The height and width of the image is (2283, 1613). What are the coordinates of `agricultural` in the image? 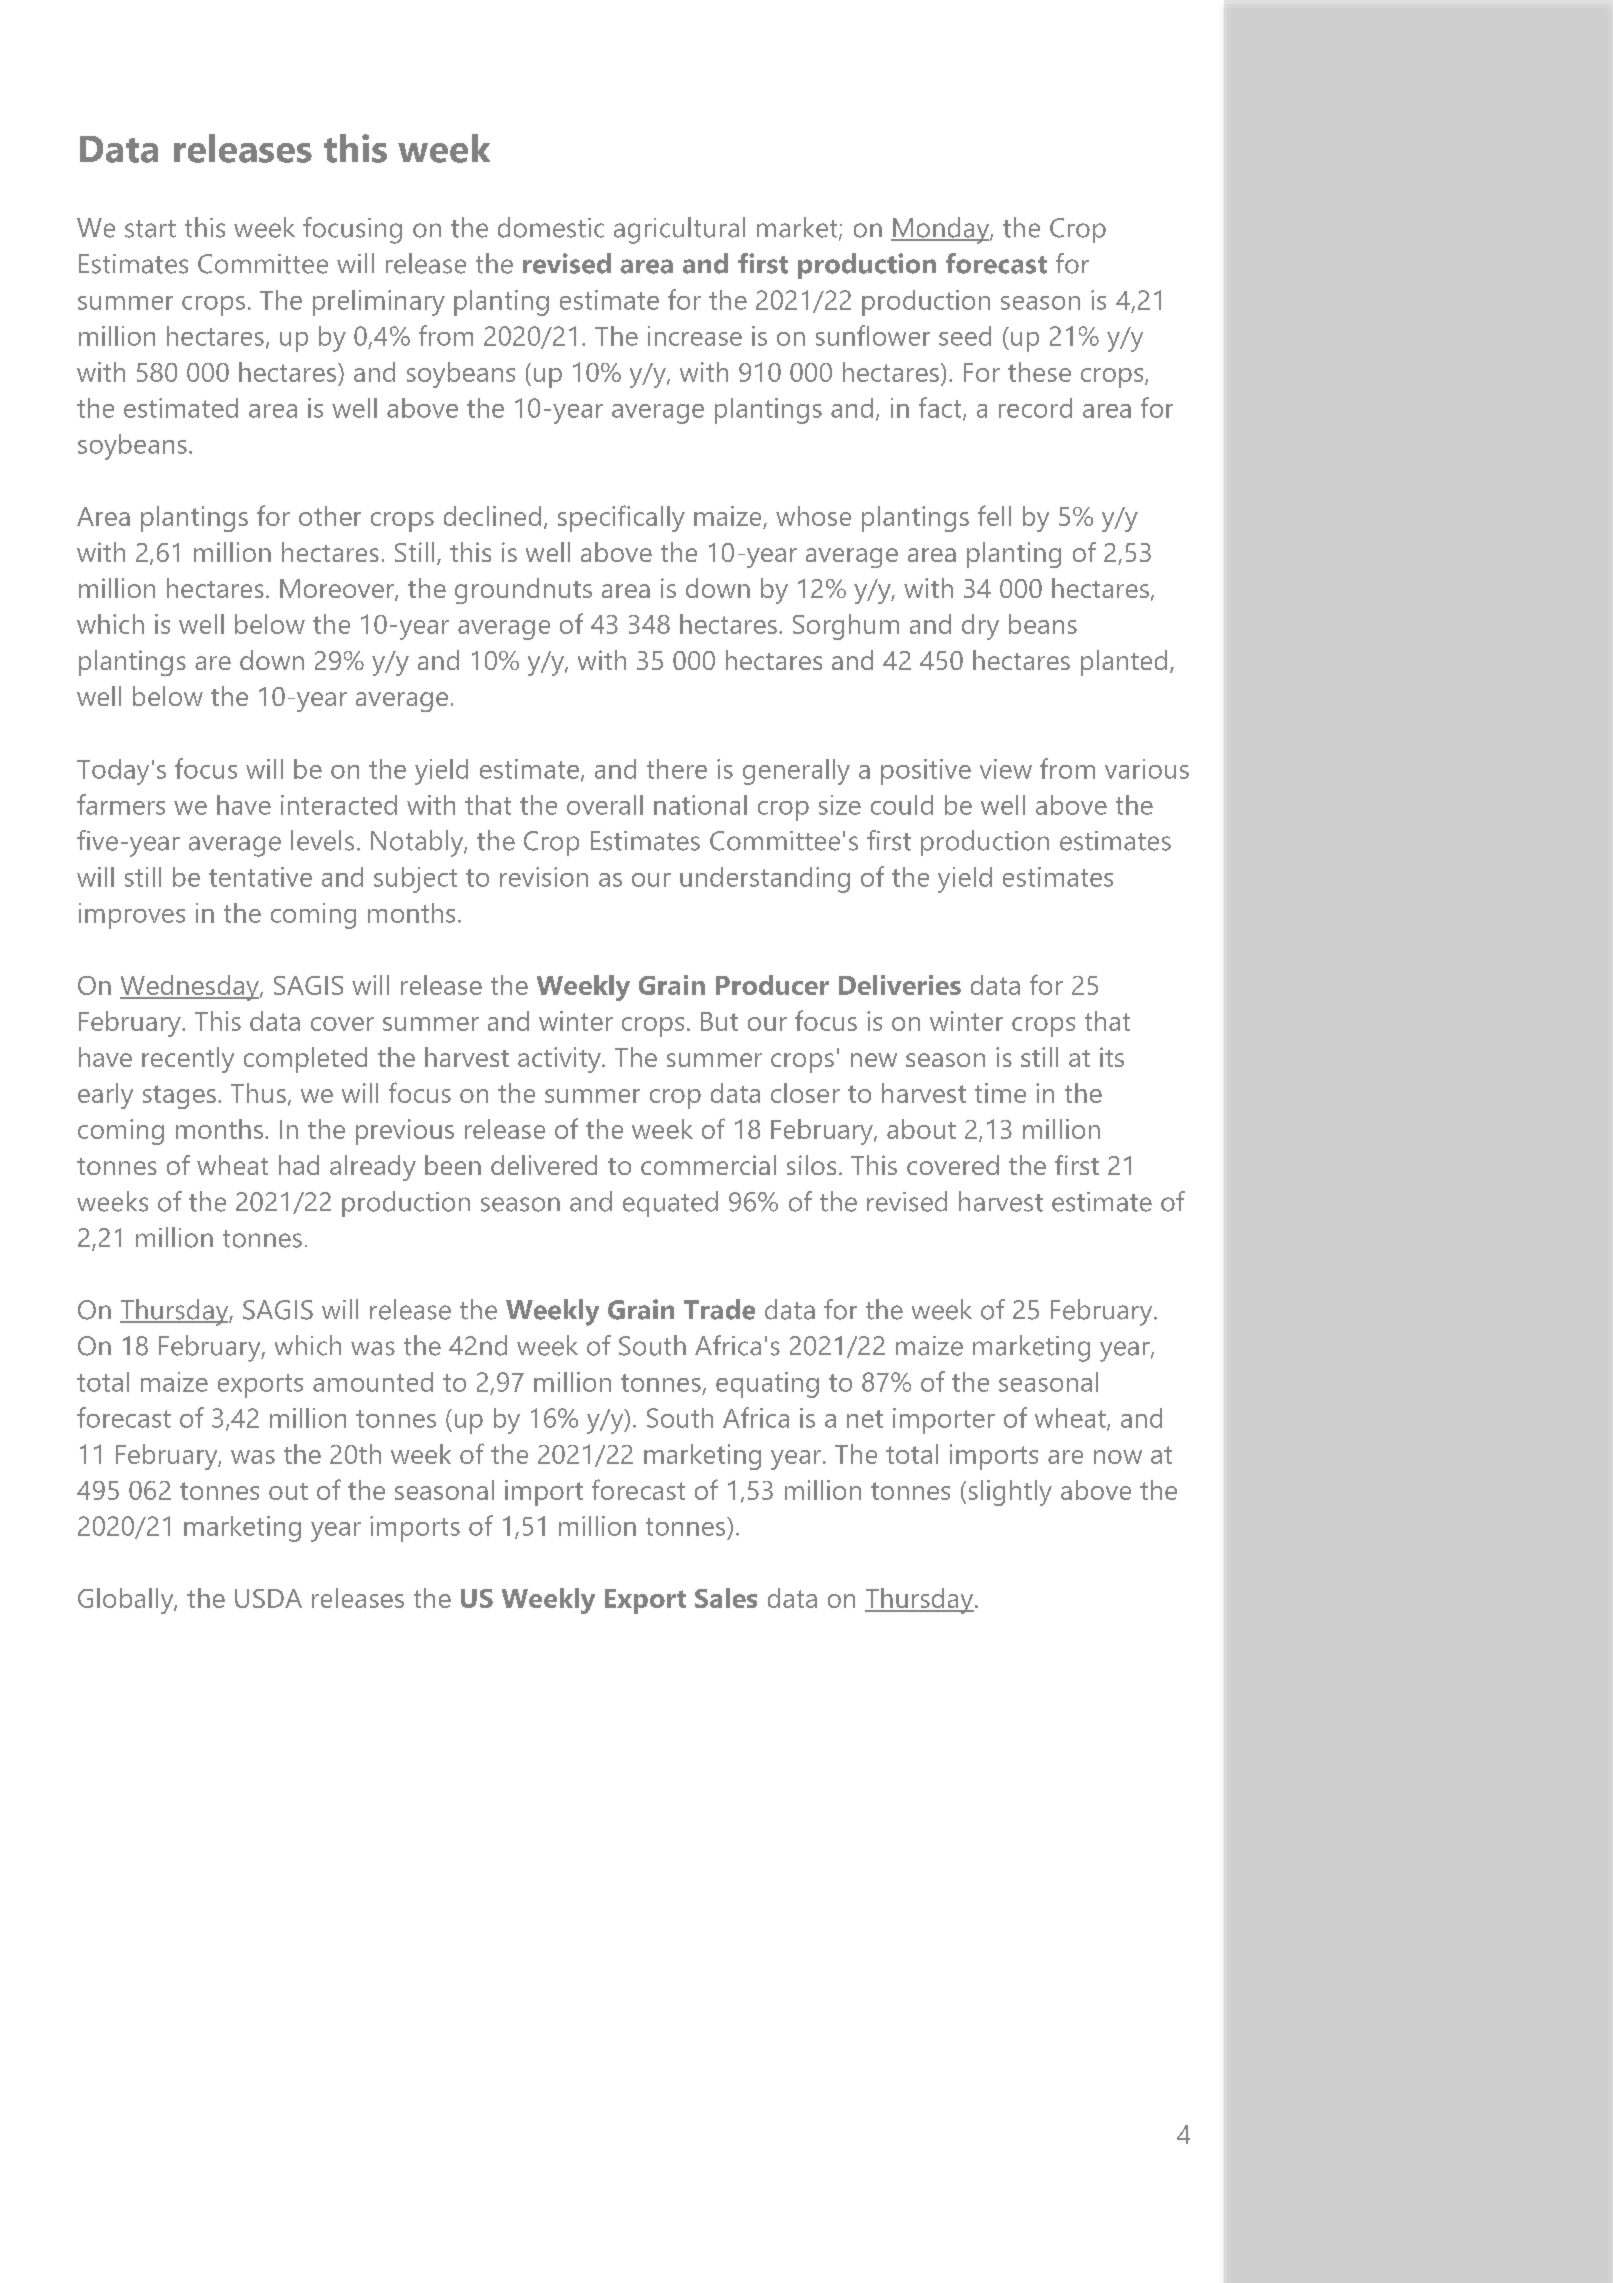 It's located at (679, 230).
